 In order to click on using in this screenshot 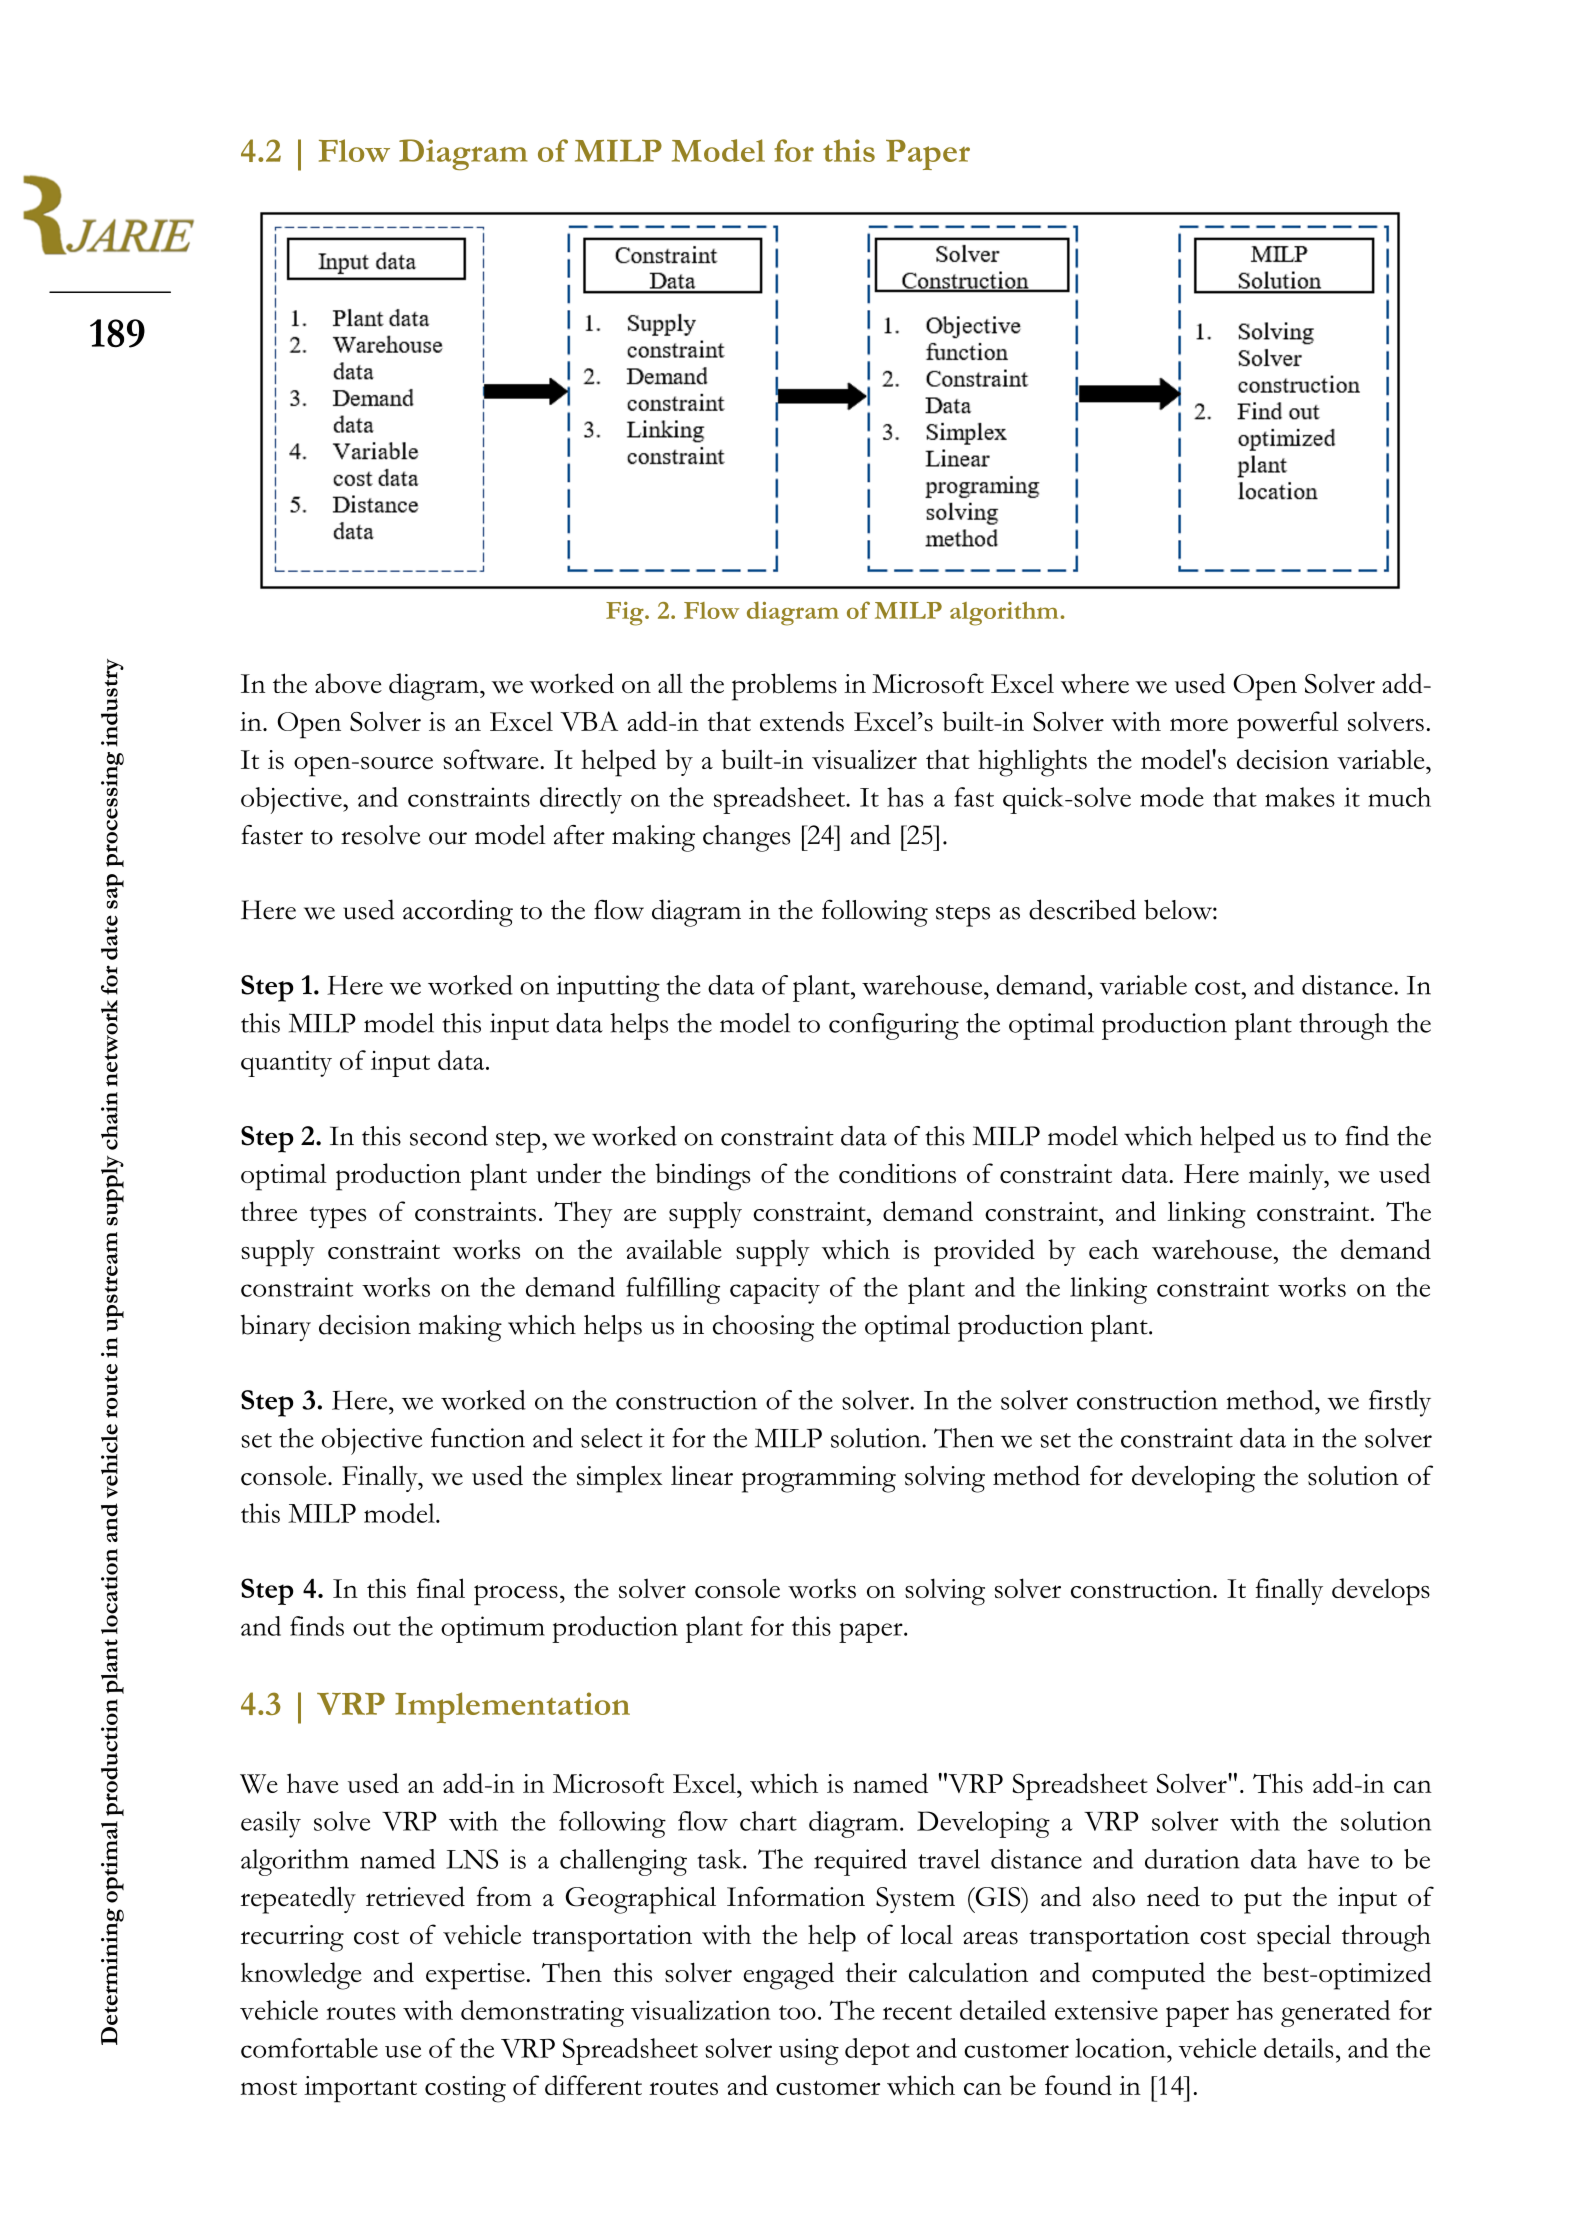, I will do `click(809, 2051)`.
